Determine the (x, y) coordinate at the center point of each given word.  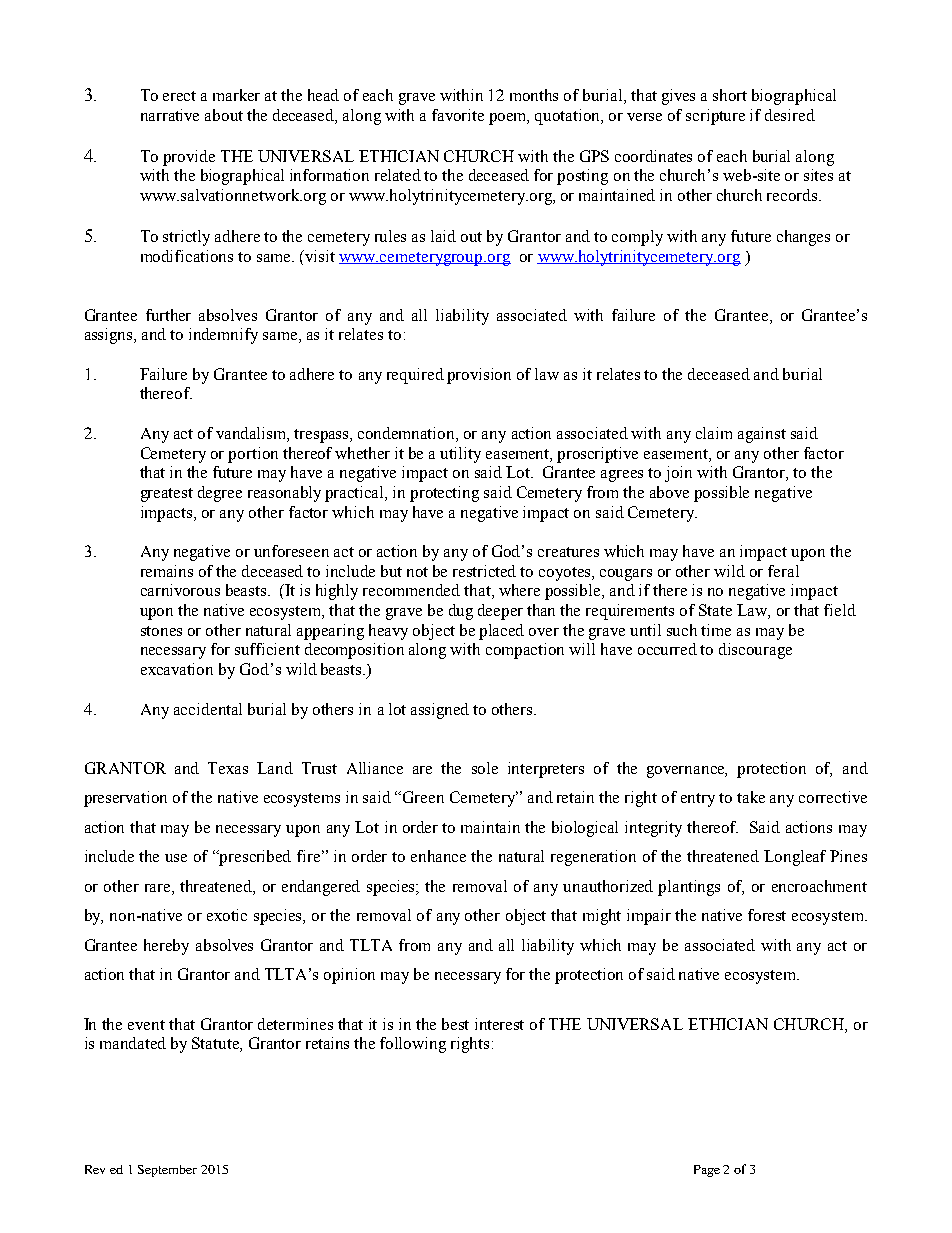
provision (479, 376)
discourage (755, 651)
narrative (170, 115)
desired (790, 115)
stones (161, 631)
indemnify (223, 336)
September (167, 1171)
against (762, 435)
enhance (438, 856)
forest (767, 915)
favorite (458, 115)
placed (501, 632)
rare (159, 889)
